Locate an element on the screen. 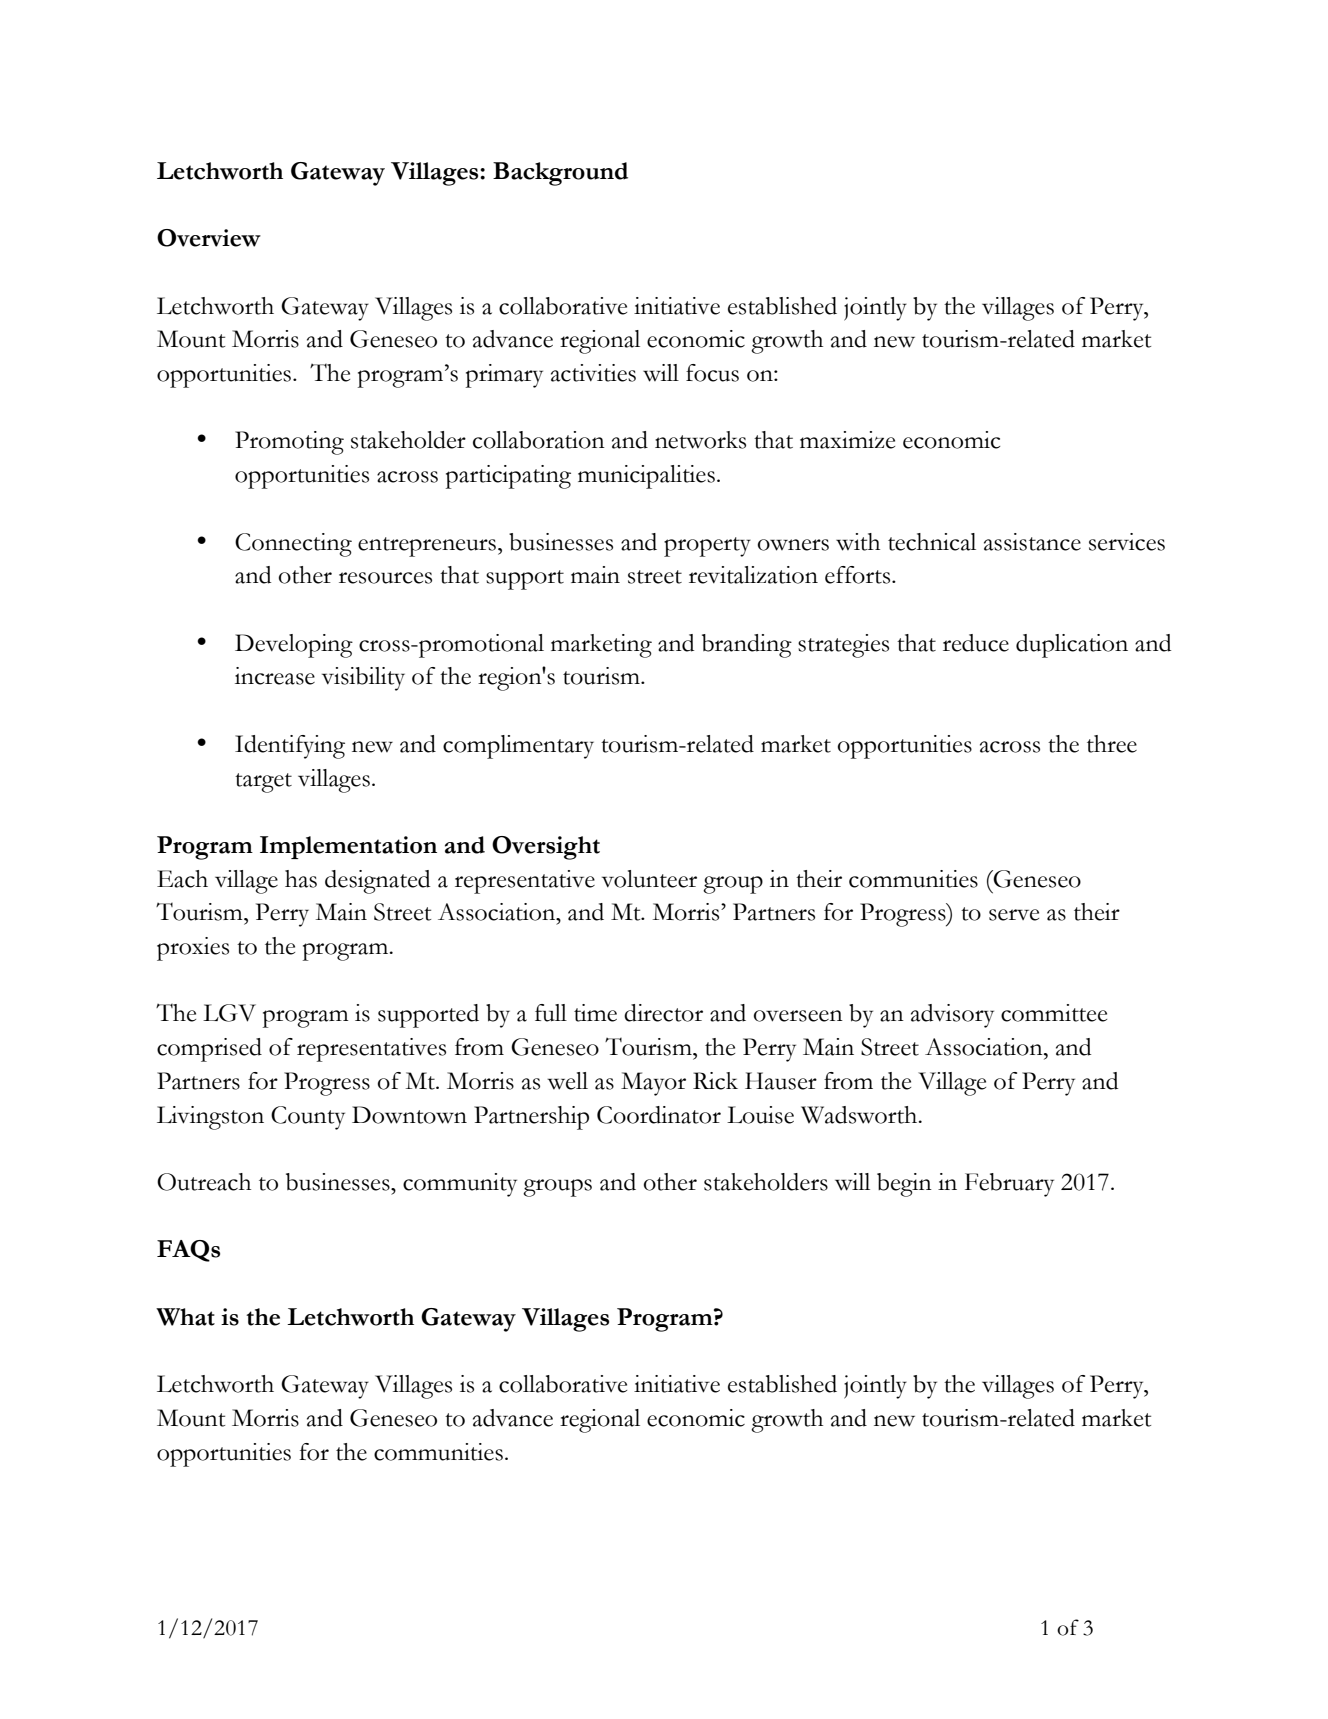 This screenshot has height=1719, width=1328. three is located at coordinates (1112, 744).
